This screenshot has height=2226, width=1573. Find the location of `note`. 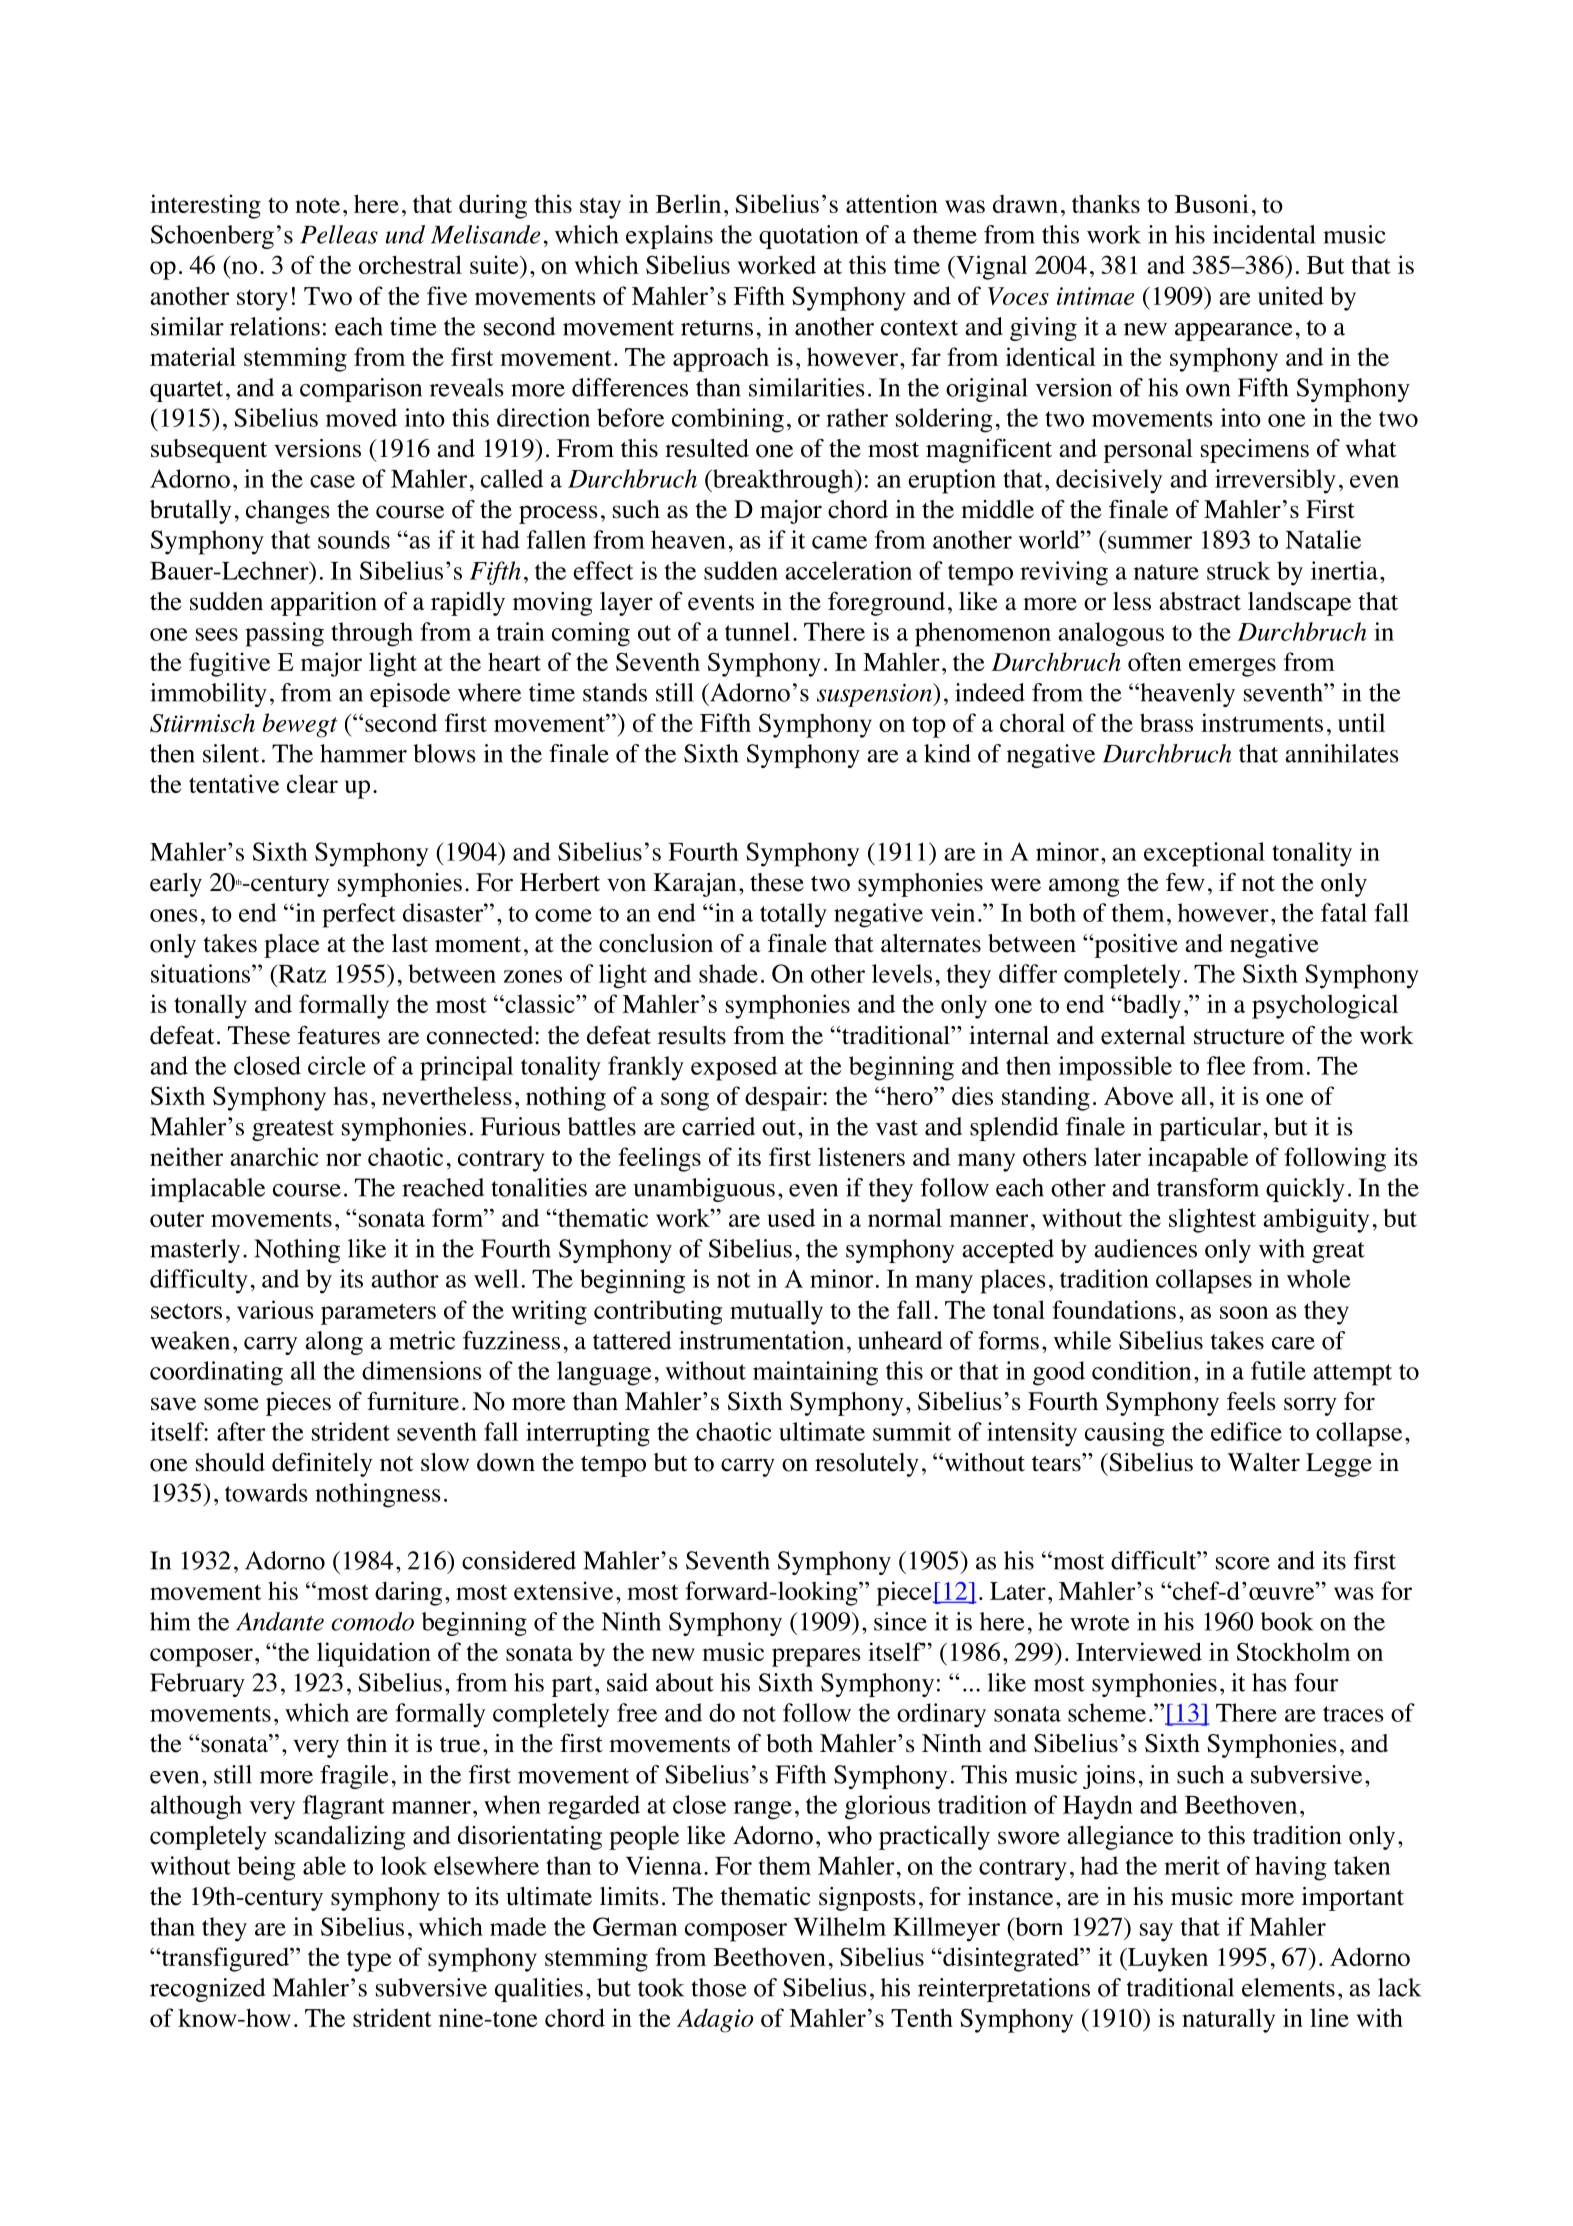

note is located at coordinates (317, 205).
